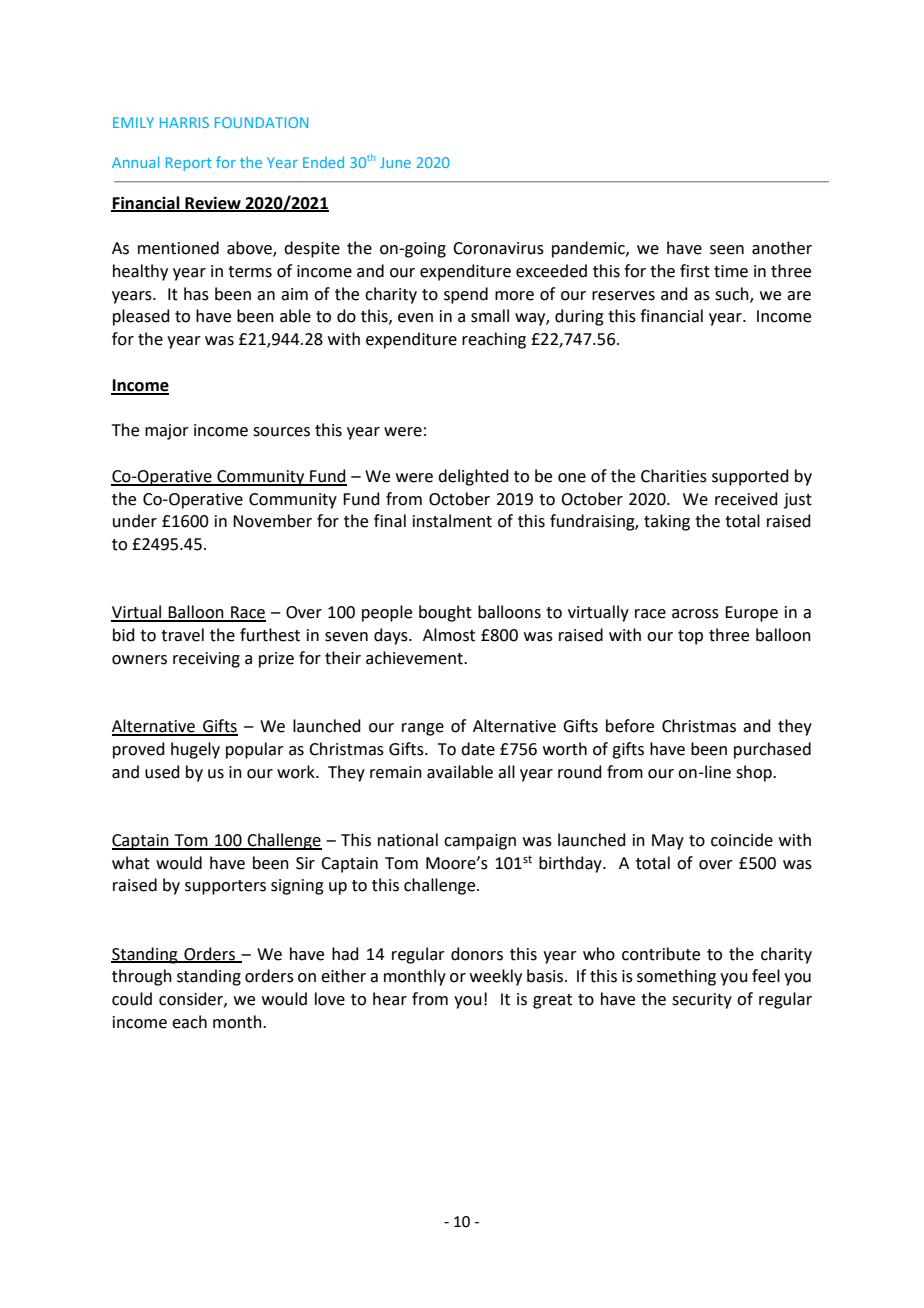  I want to click on something, so click(676, 977).
